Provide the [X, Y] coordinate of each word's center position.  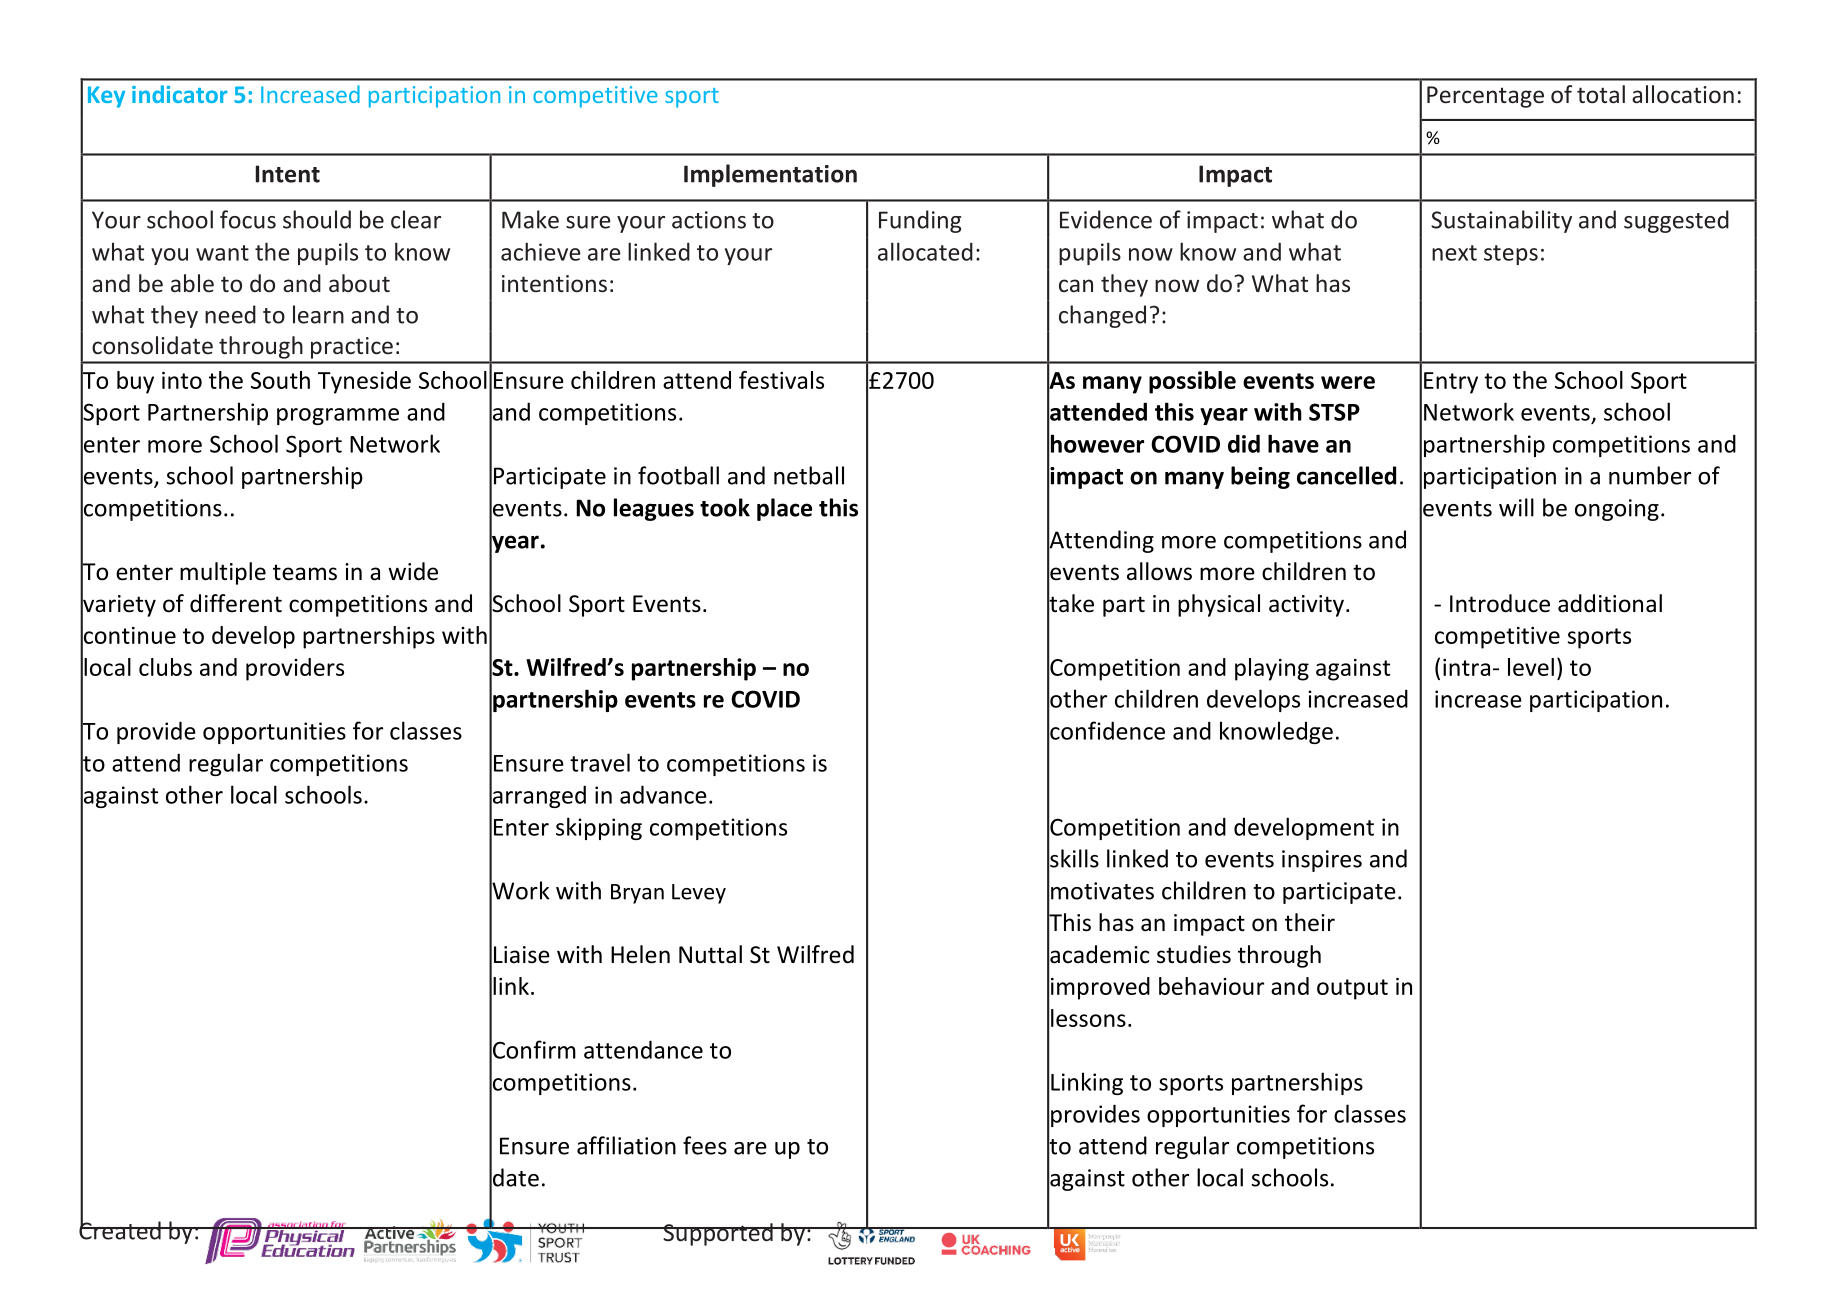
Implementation [770, 175]
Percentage [1485, 97]
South [280, 380]
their [1310, 922]
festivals [781, 380]
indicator [179, 94]
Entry [1451, 383]
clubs [165, 667]
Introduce [1500, 603]
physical [1219, 605]
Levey [699, 894]
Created [121, 1229]
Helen [640, 954]
